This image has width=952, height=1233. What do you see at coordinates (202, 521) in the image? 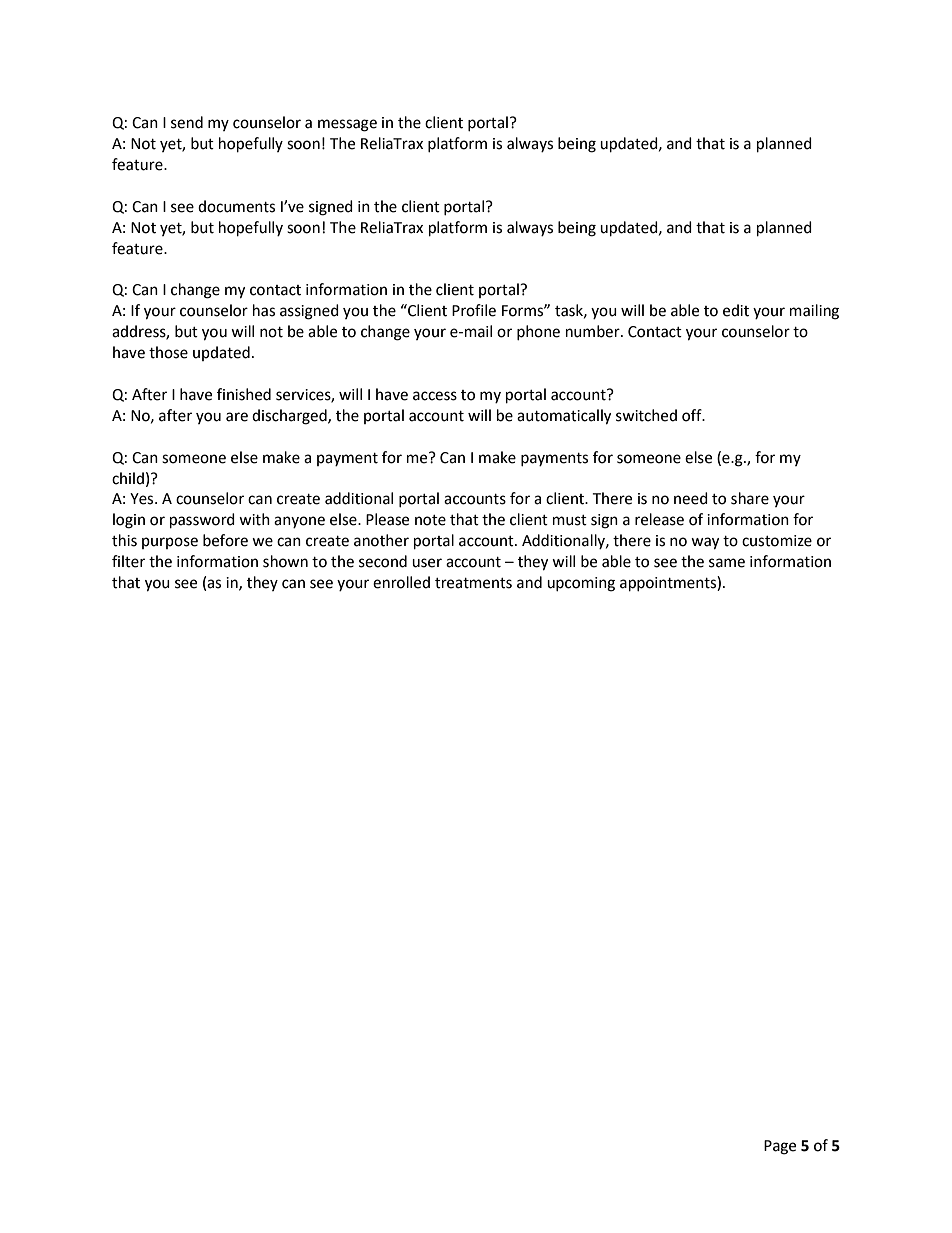
I see `password` at bounding box center [202, 521].
